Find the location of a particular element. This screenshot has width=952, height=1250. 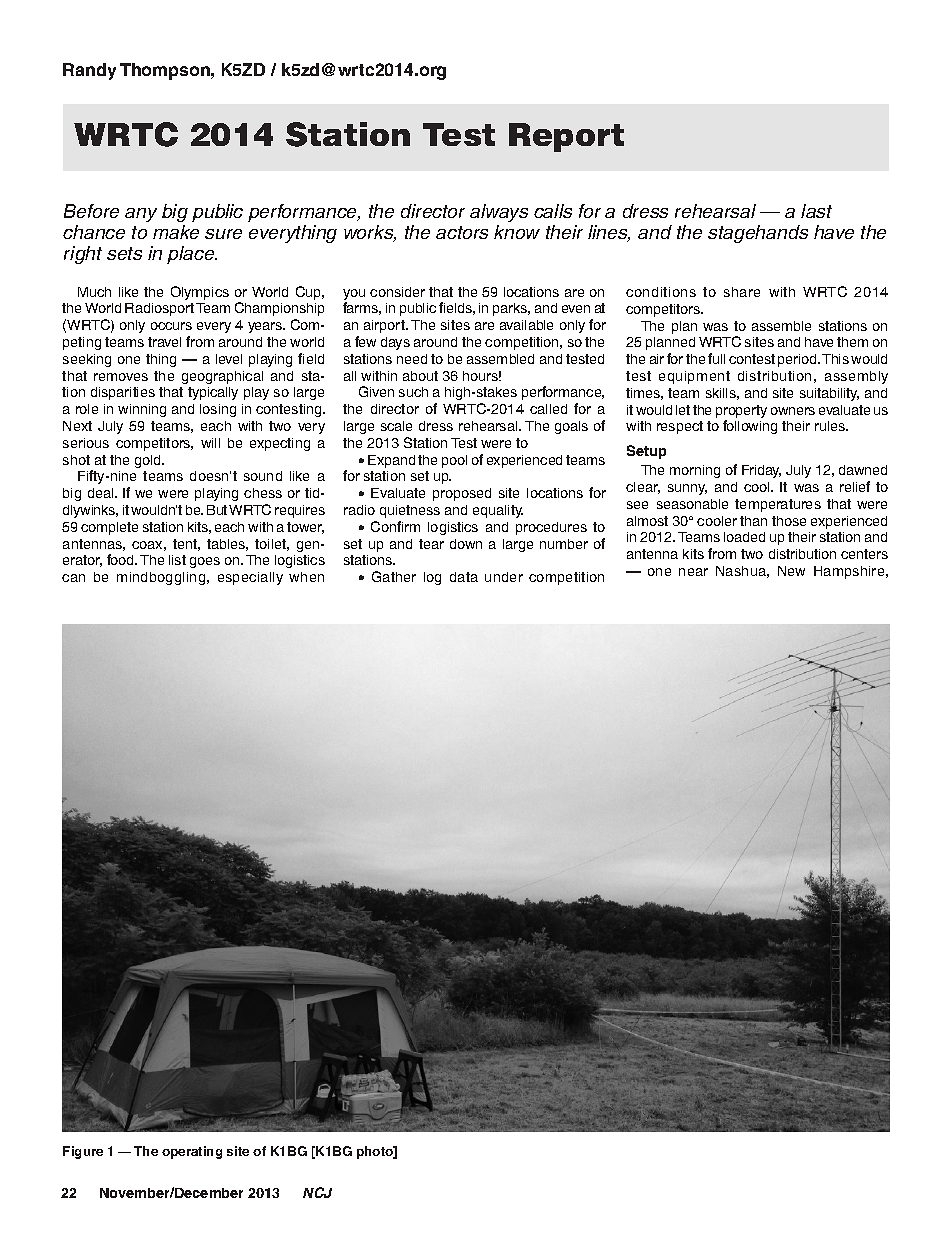

operating is located at coordinates (192, 1152).
